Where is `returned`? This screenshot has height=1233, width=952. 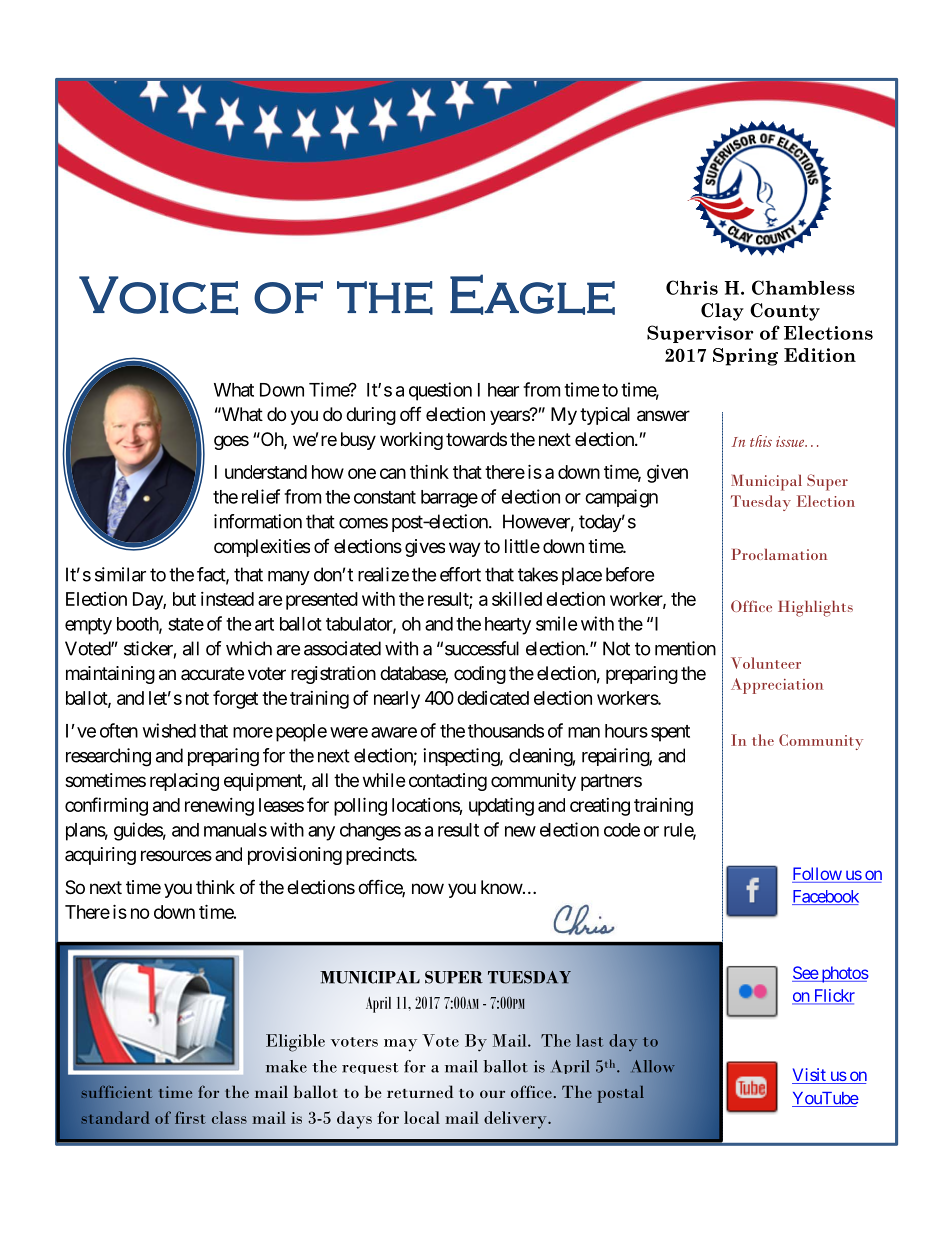
returned is located at coordinates (420, 1091).
